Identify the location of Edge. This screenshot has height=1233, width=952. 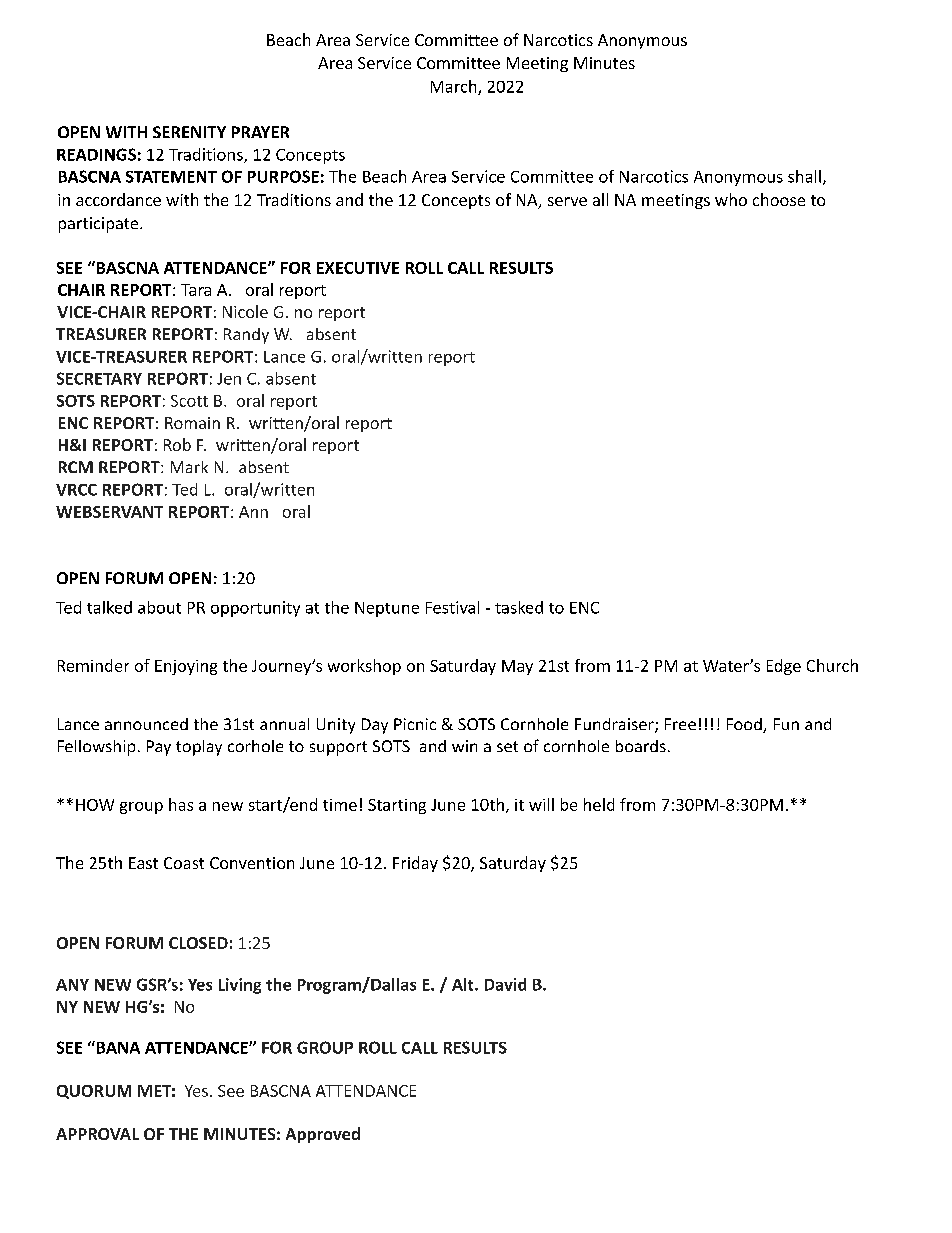
(784, 667).
